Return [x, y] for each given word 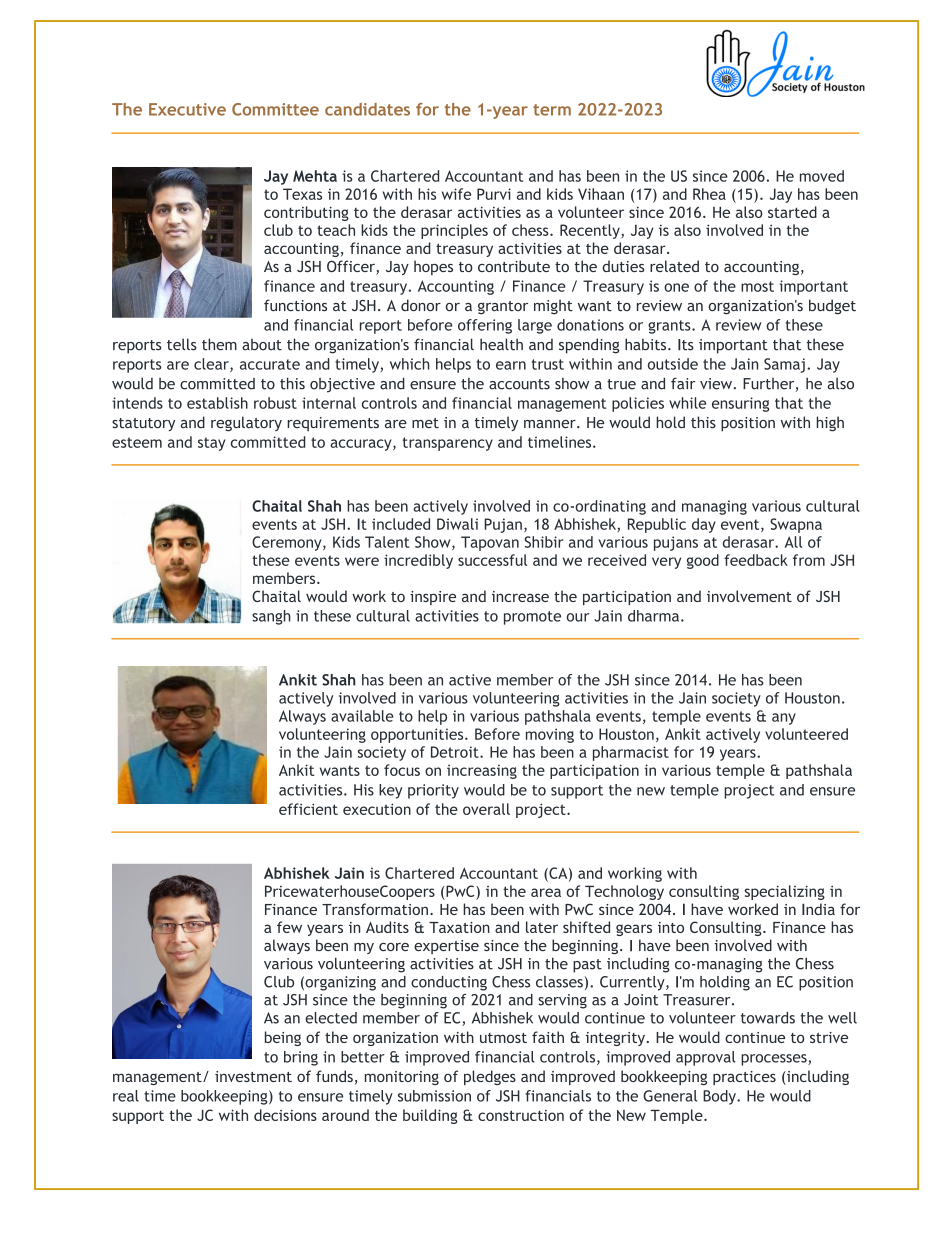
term [552, 110]
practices [744, 1078]
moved [822, 176]
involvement [749, 596]
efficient [308, 809]
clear [212, 365]
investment [253, 1076]
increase [520, 596]
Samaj [784, 365]
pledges [490, 1077]
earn [511, 365]
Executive [187, 109]
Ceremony [288, 543]
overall [486, 809]
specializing [784, 892]
